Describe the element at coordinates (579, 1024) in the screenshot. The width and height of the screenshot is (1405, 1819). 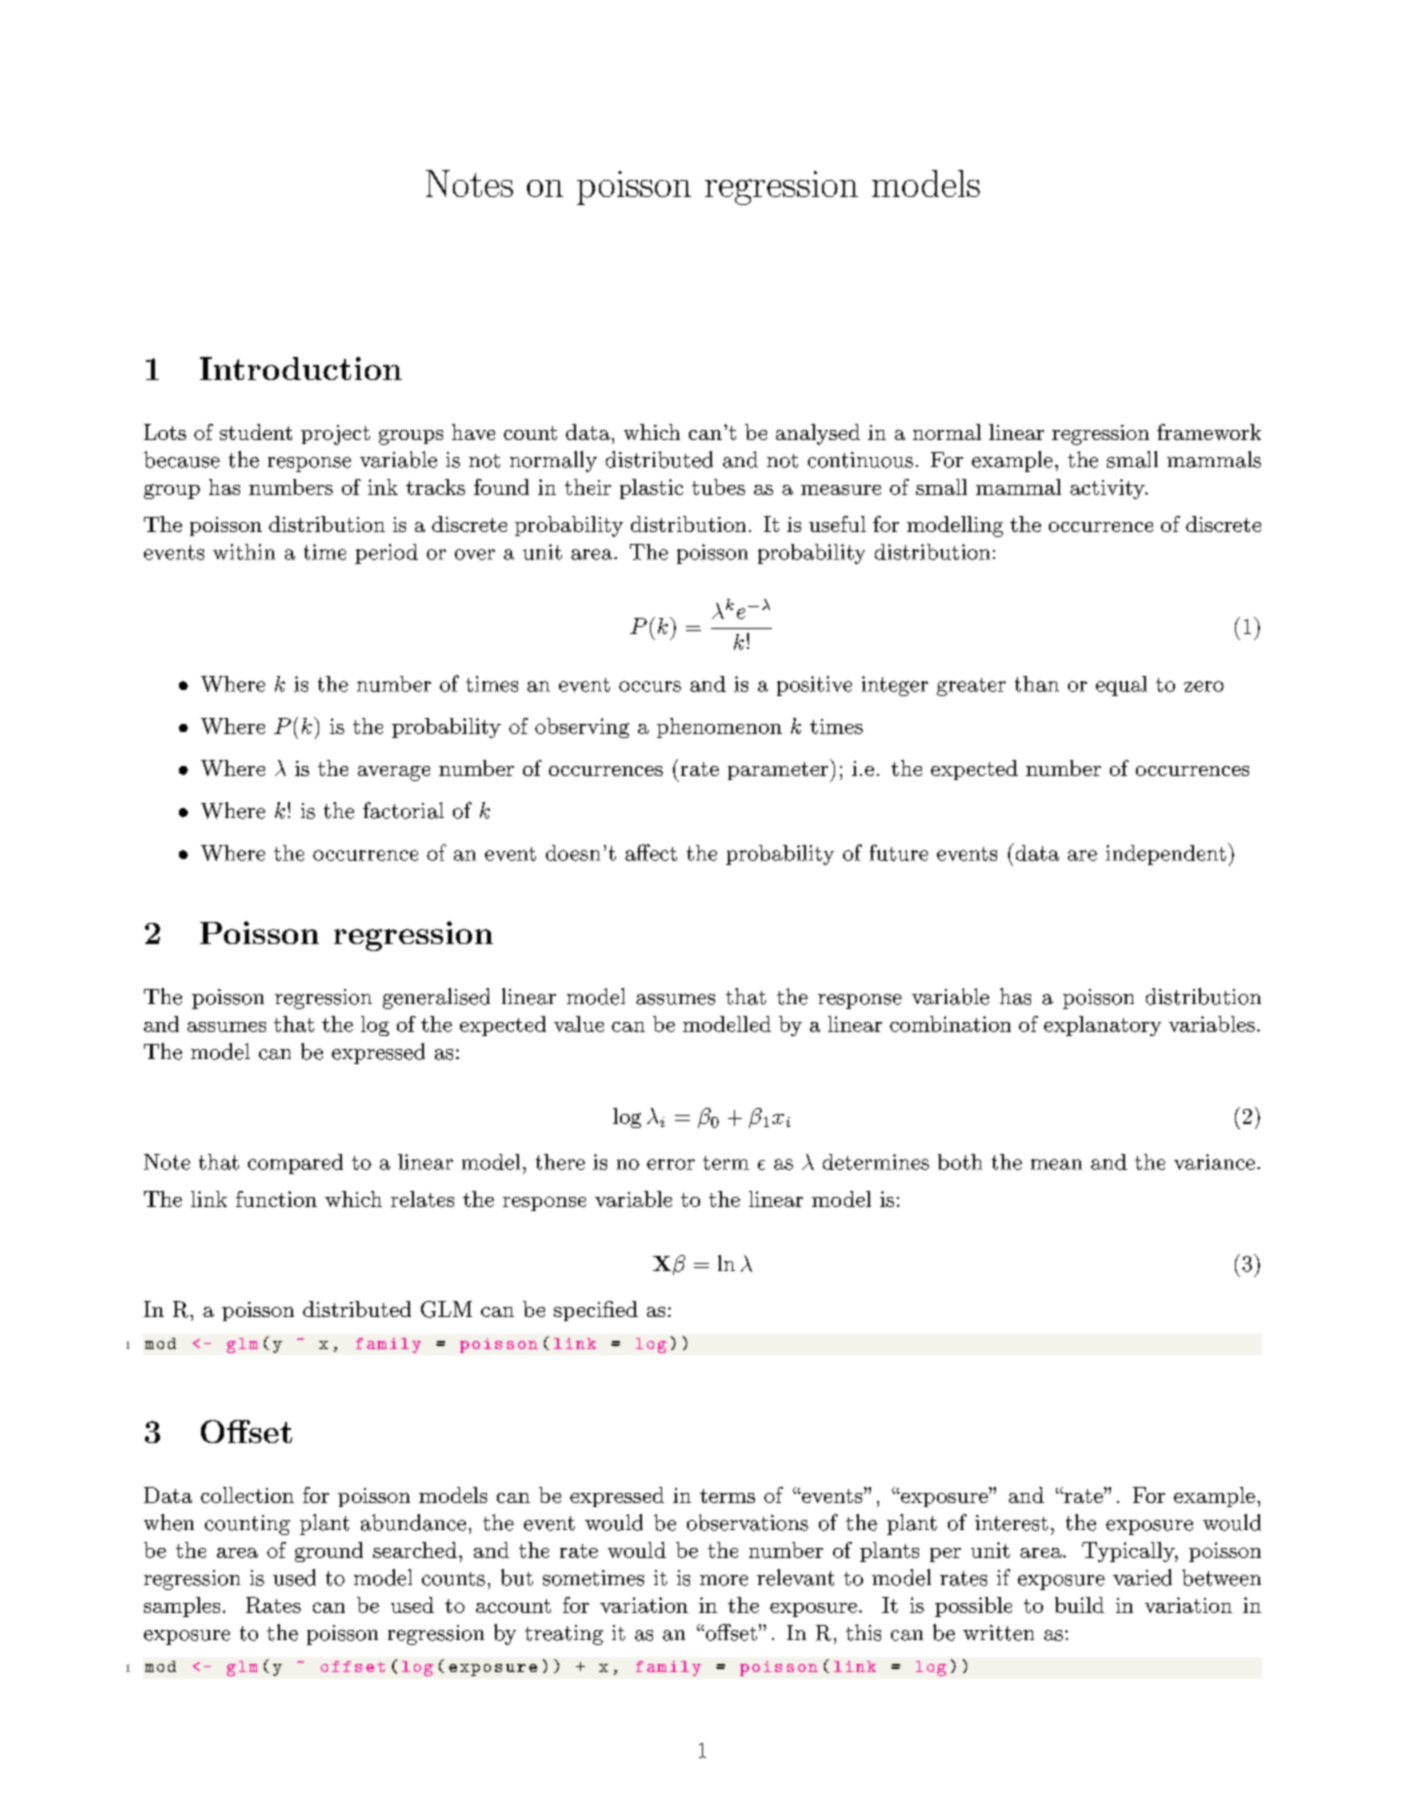
I see `value` at that location.
